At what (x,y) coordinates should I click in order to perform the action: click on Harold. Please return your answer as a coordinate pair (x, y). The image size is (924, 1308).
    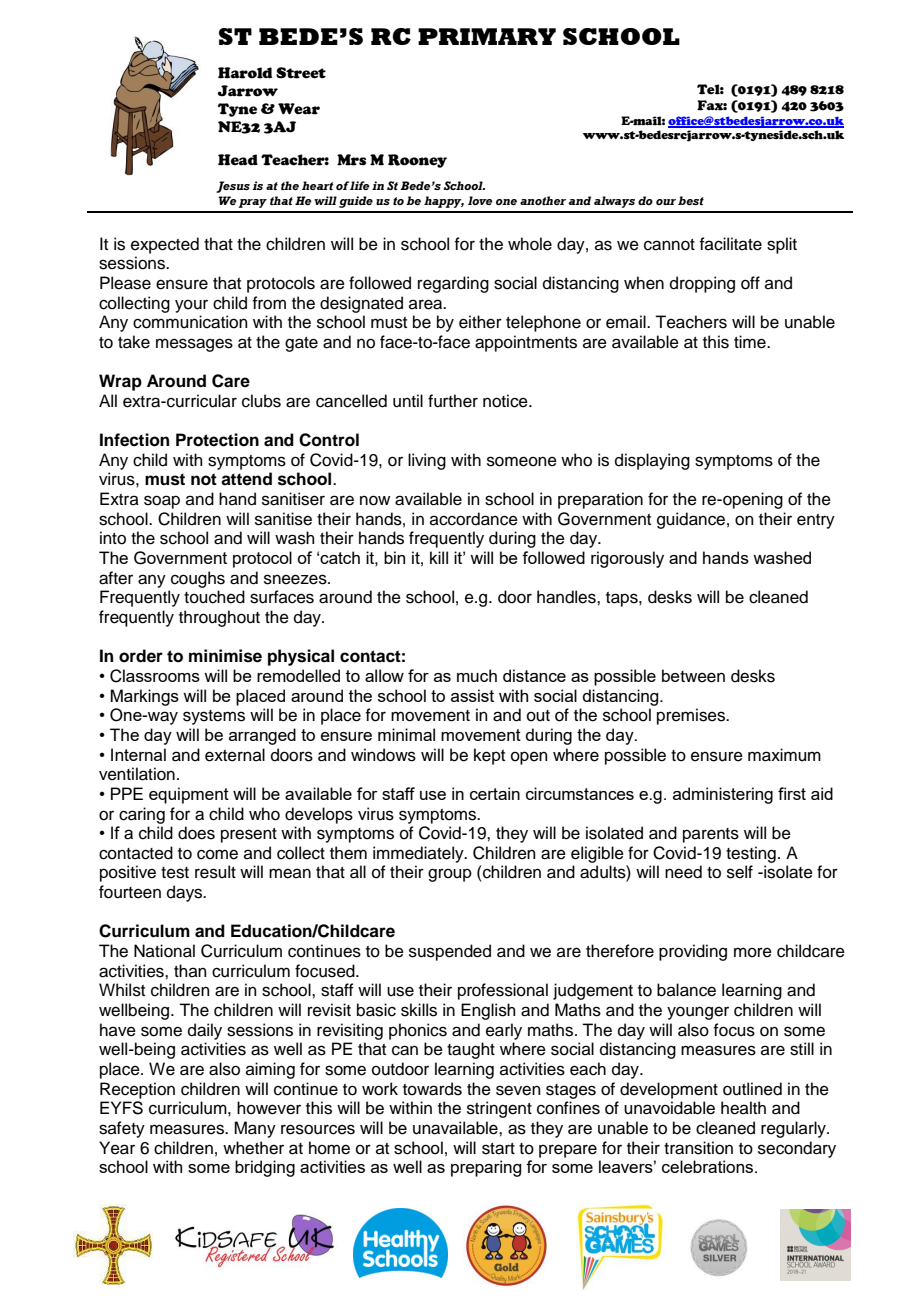
    Looking at the image, I should click on (245, 73).
